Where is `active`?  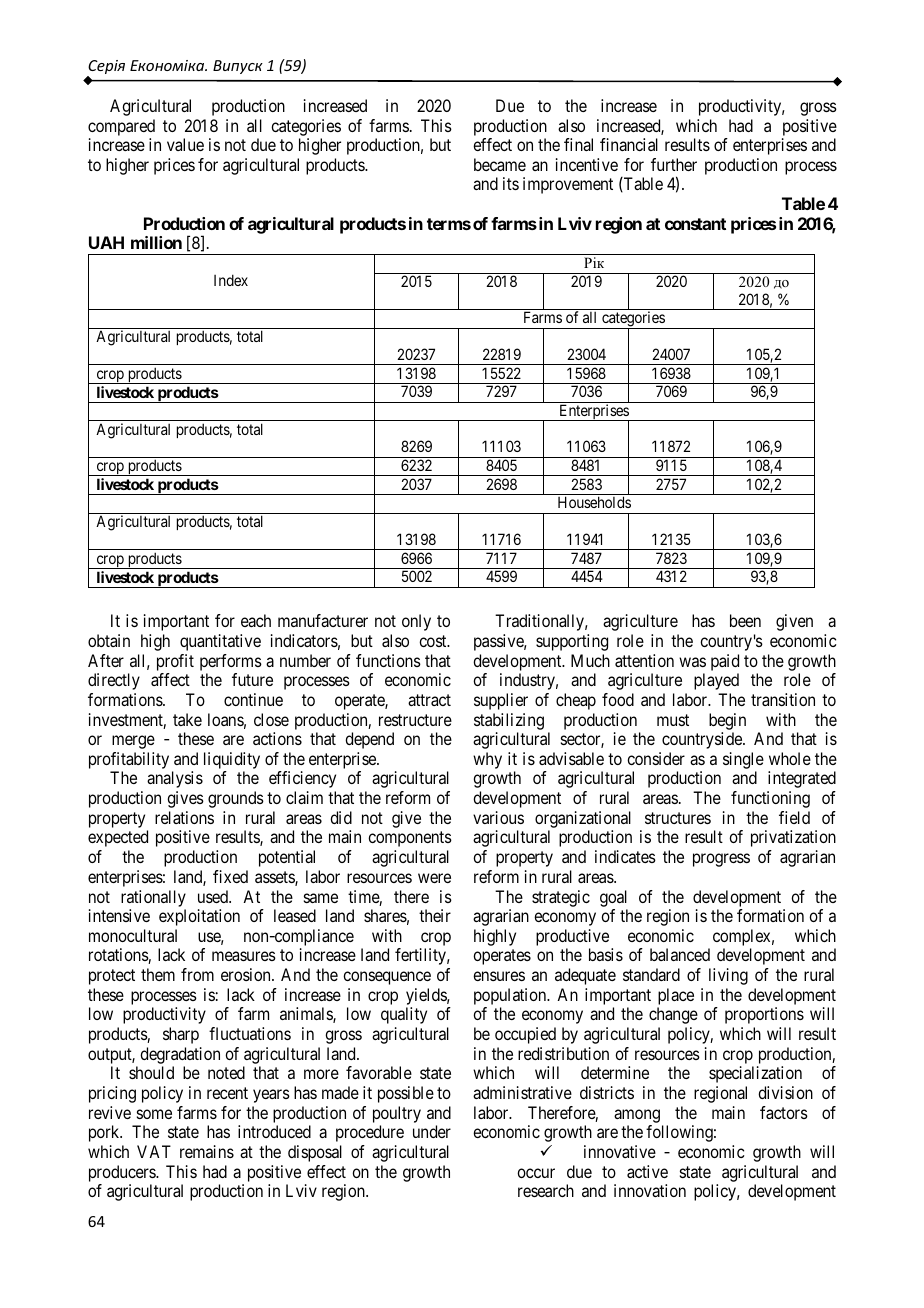
active is located at coordinates (647, 1171).
